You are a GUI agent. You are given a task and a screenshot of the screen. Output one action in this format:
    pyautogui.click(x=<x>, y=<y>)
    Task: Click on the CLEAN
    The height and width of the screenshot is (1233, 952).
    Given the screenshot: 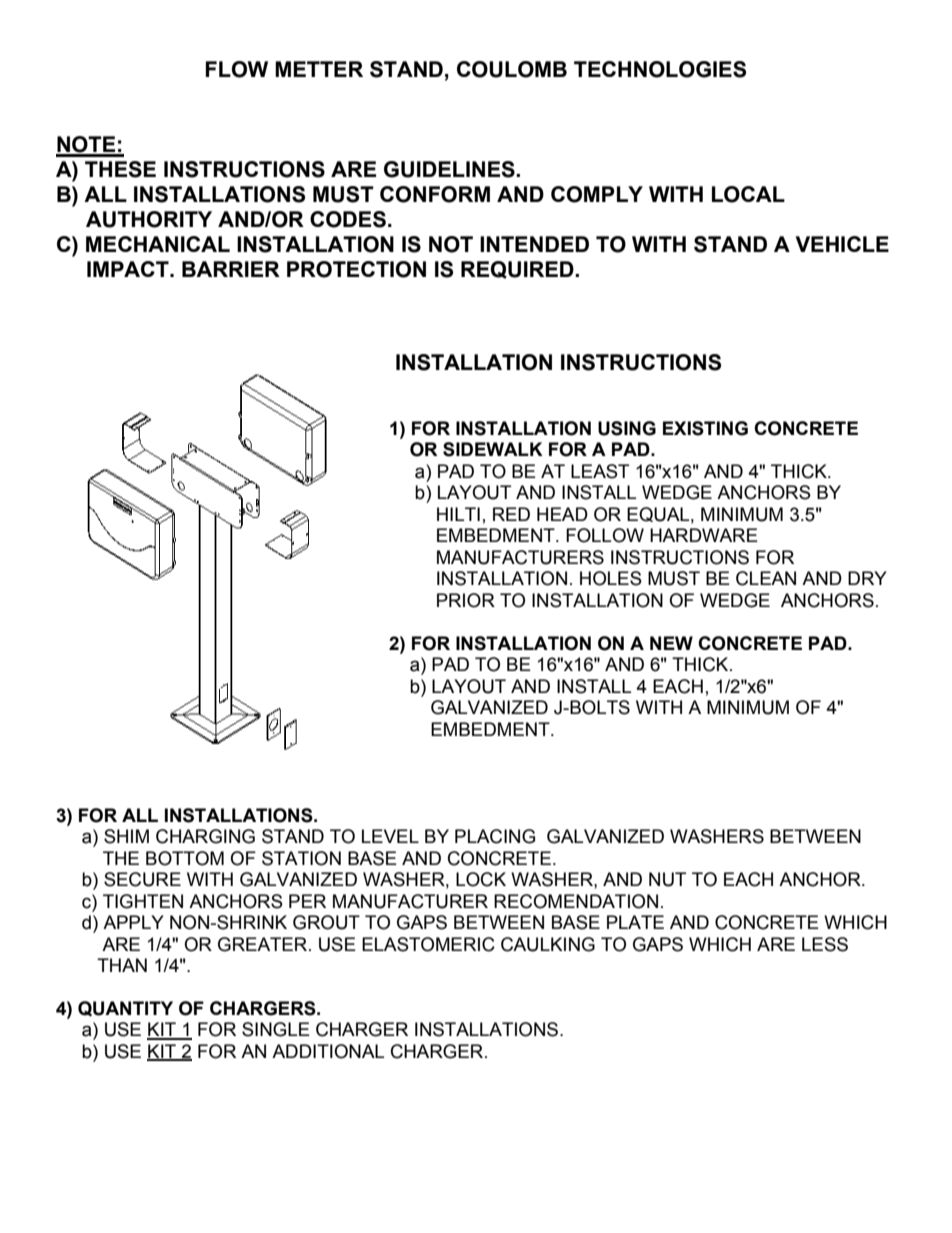 What is the action you would take?
    pyautogui.click(x=766, y=578)
